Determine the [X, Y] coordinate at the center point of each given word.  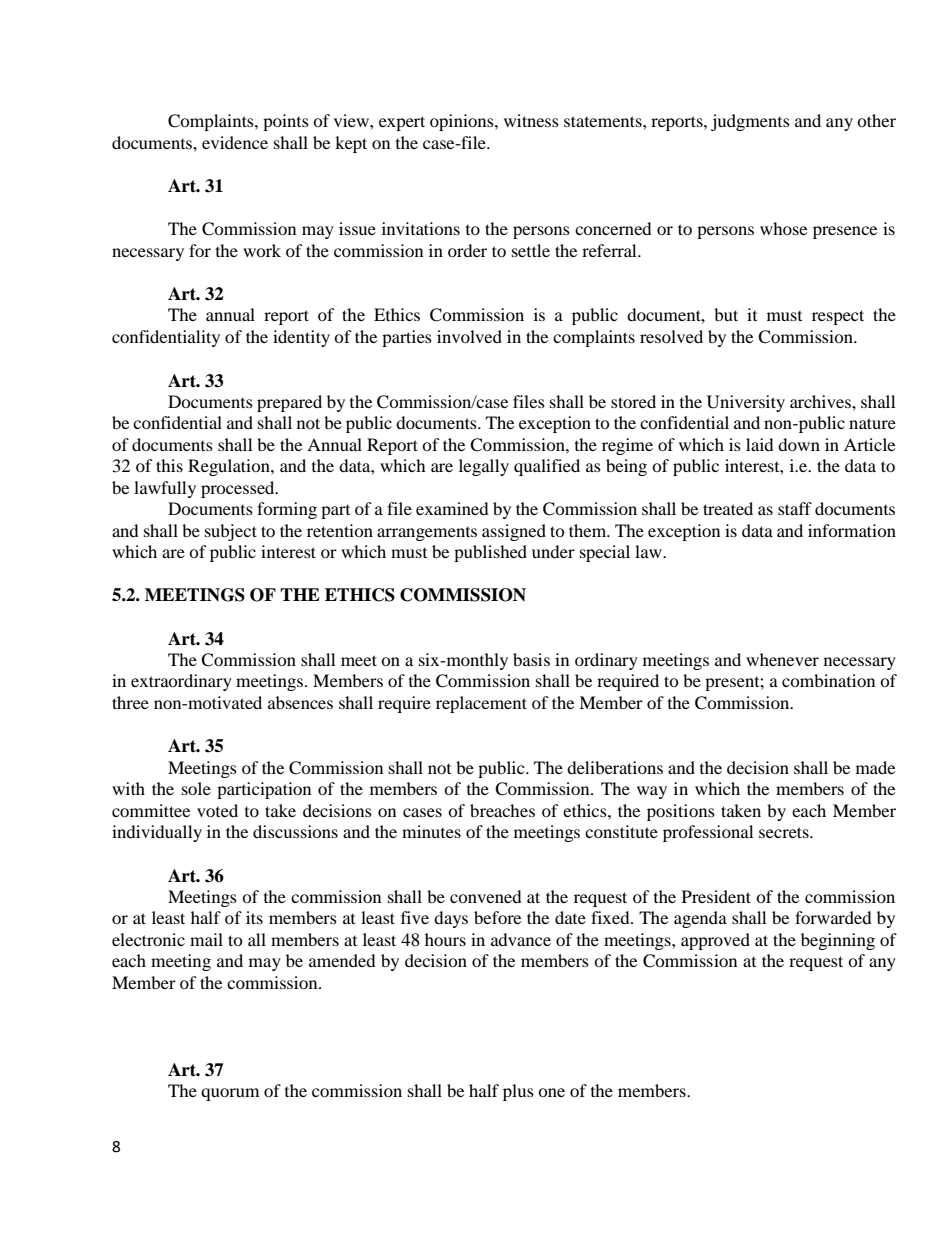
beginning [838, 941]
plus [518, 1092]
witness [531, 120]
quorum [230, 1094]
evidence [235, 142]
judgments [750, 122]
